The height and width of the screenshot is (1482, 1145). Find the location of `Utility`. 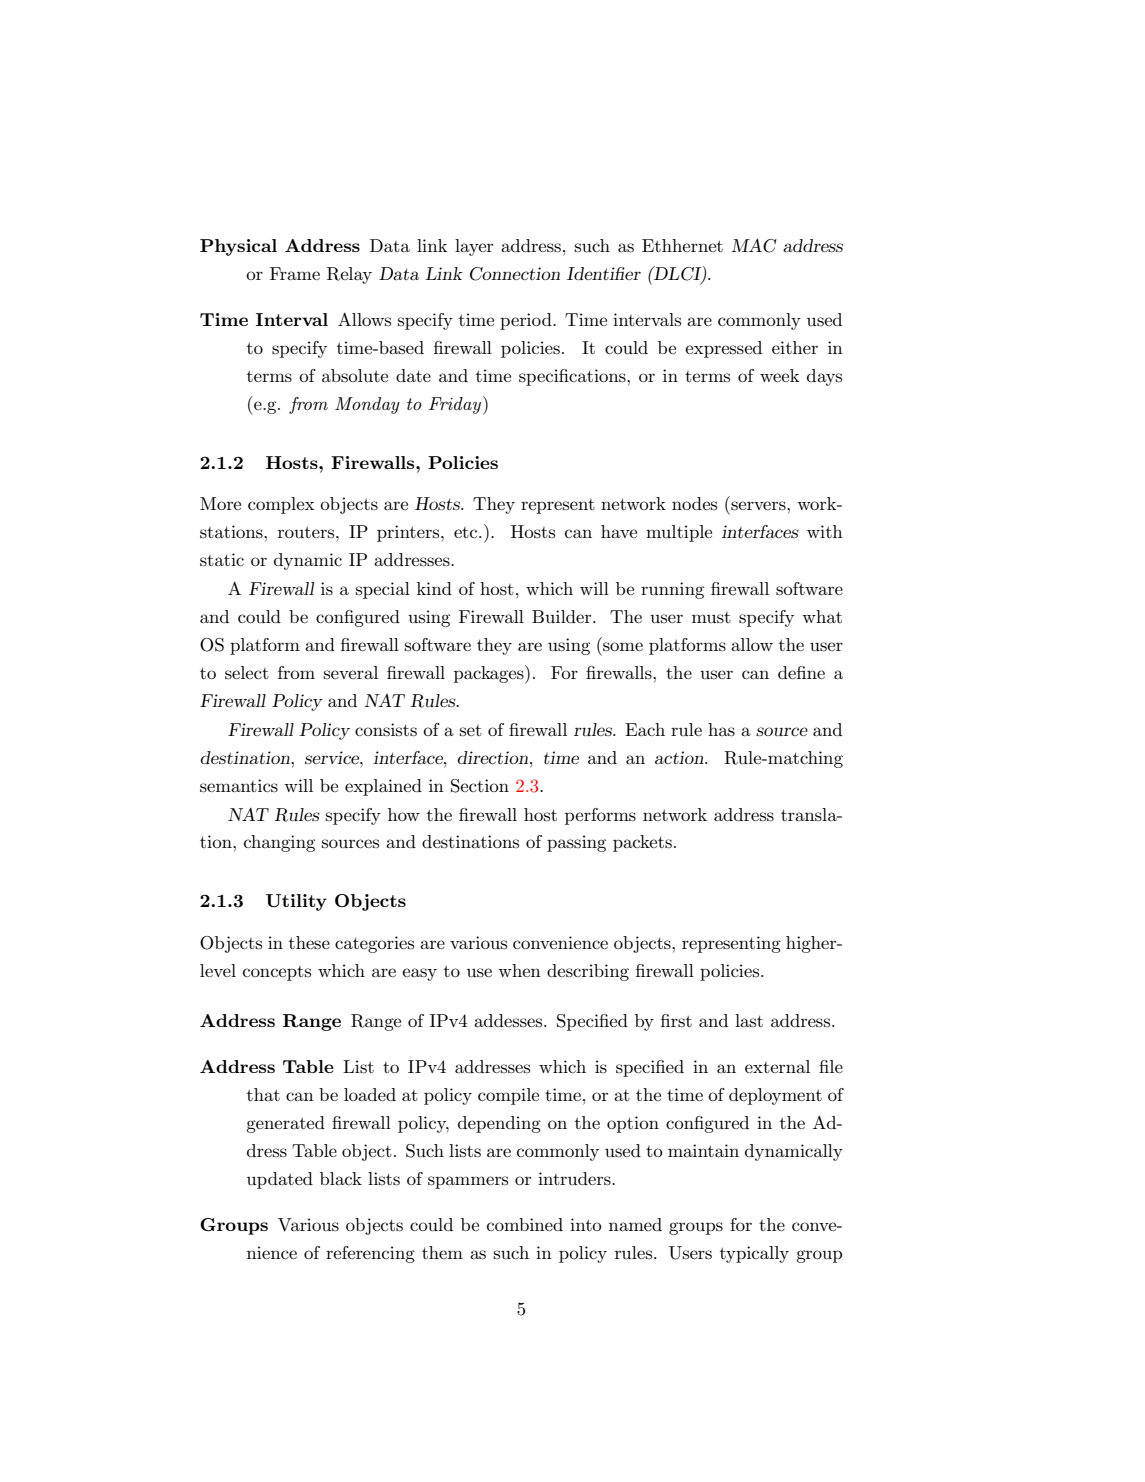

Utility is located at coordinates (296, 902).
